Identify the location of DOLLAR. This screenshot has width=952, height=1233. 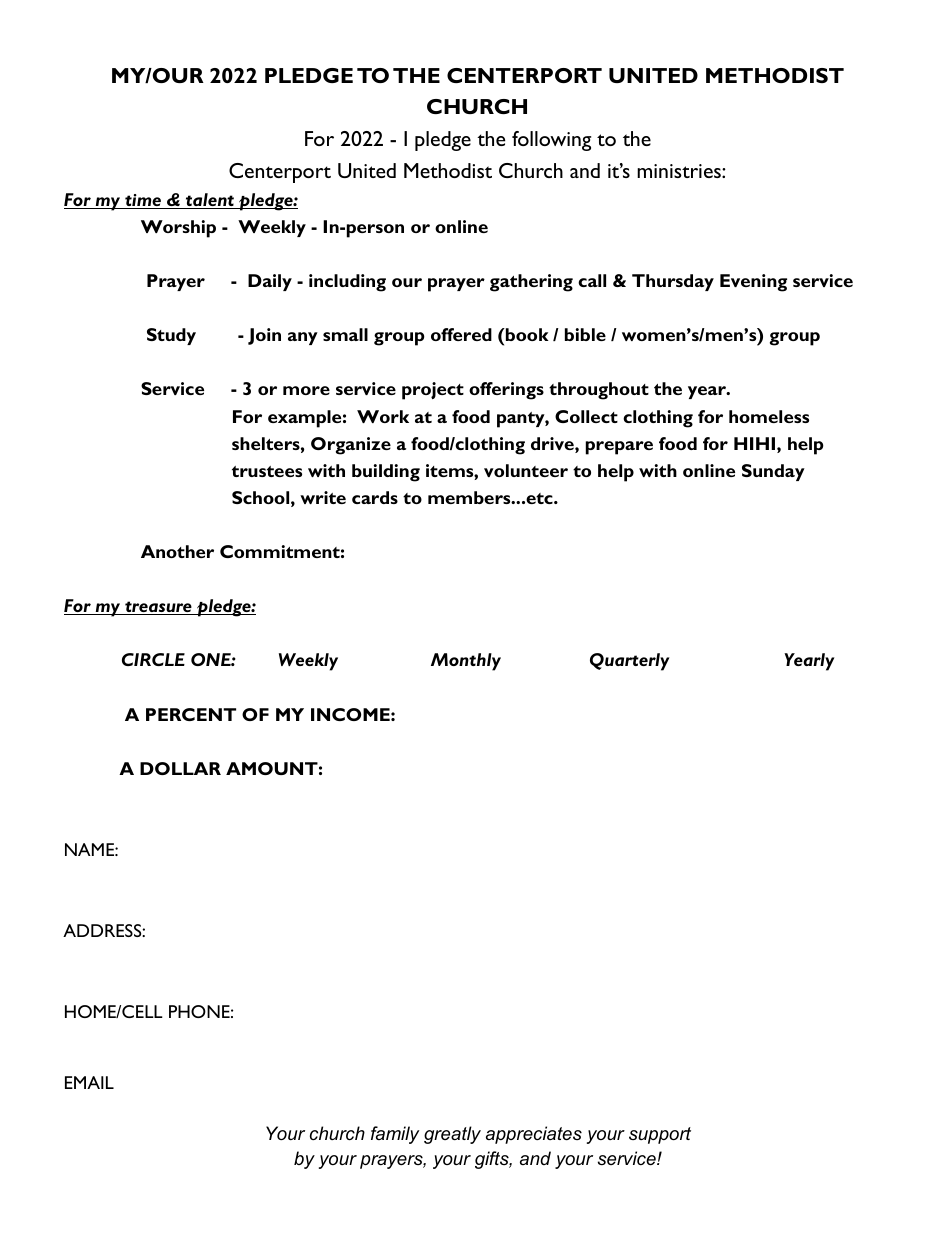
(180, 768).
